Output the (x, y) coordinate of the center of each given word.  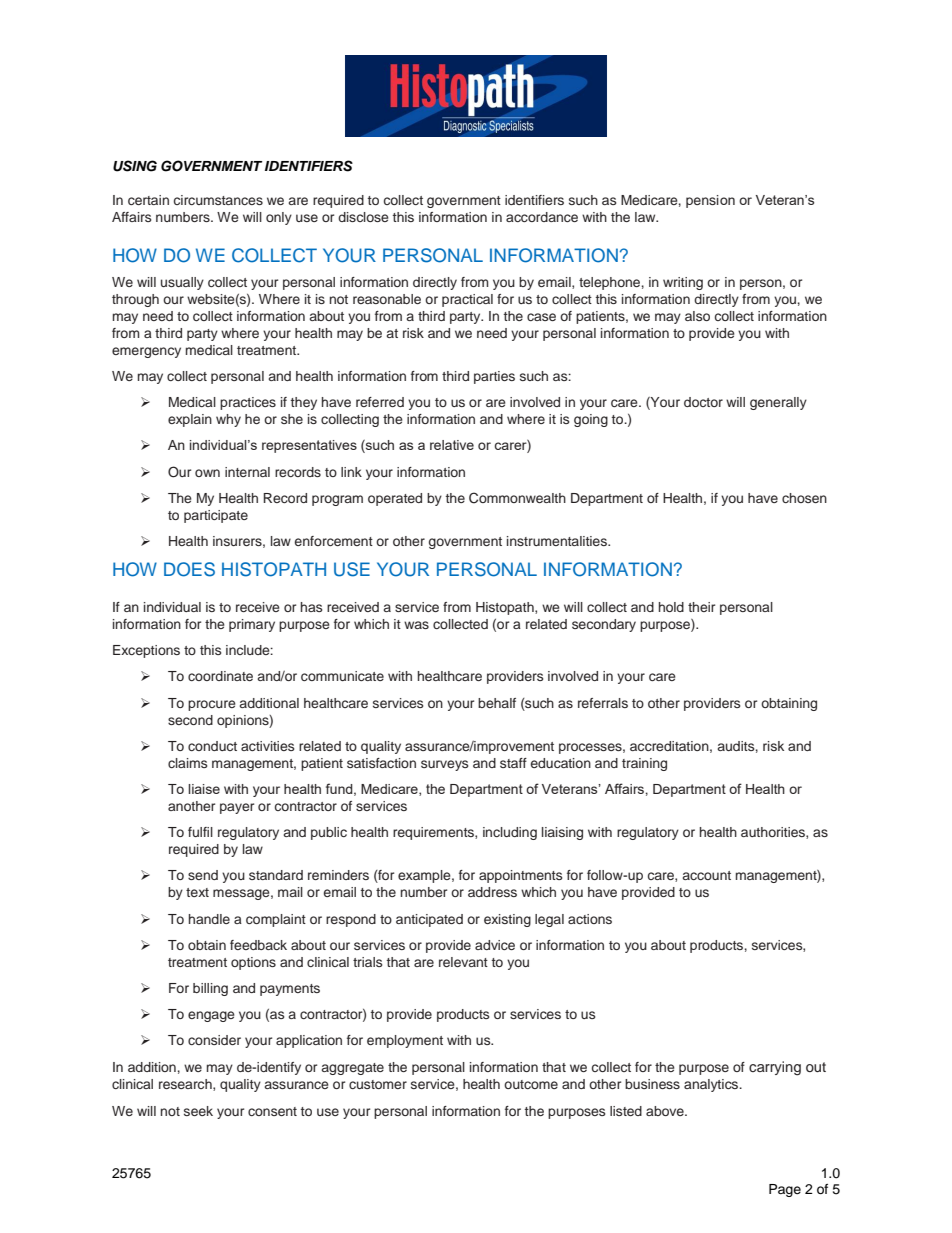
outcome (531, 1084)
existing (507, 920)
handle (209, 919)
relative (452, 445)
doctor (703, 402)
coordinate (220, 676)
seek (198, 1111)
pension (710, 201)
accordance (542, 217)
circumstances (218, 200)
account (706, 875)
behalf (497, 703)
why (228, 420)
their (701, 607)
